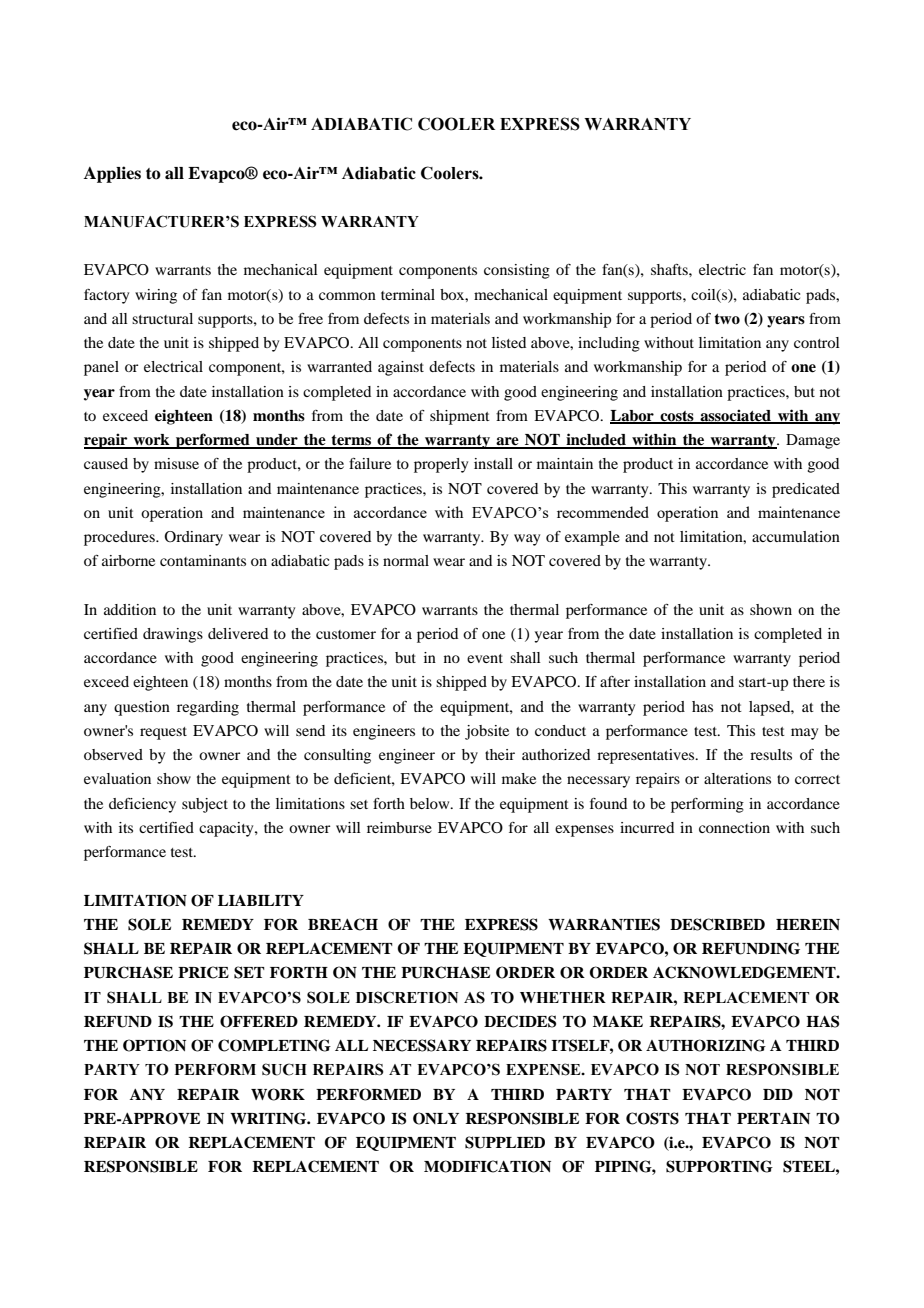  What do you see at coordinates (809, 681) in the screenshot?
I see `there` at bounding box center [809, 681].
